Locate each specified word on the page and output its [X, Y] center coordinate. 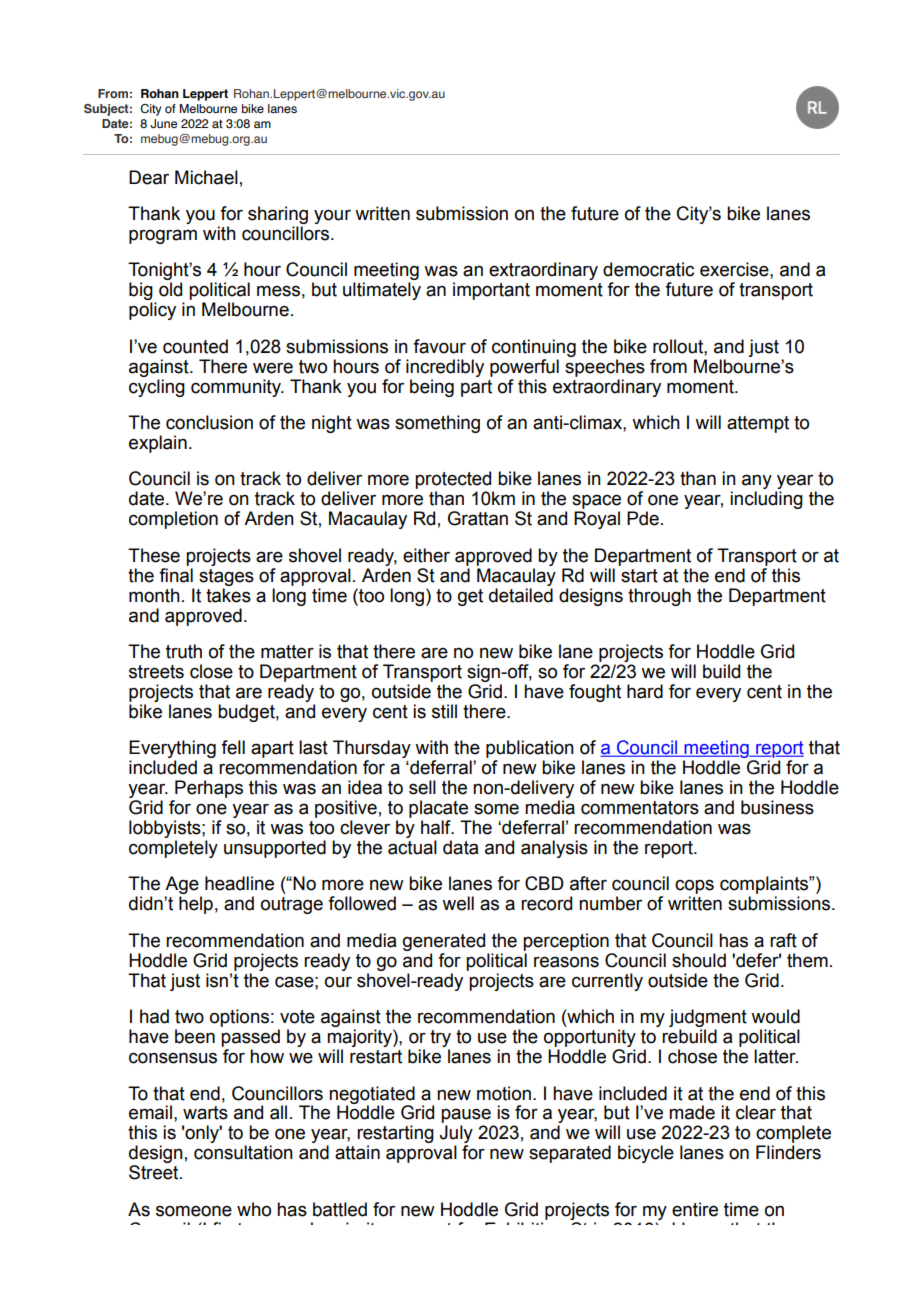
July [456, 1135]
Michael [206, 177]
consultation [243, 1152]
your [332, 216]
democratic [648, 269]
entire [695, 1209]
